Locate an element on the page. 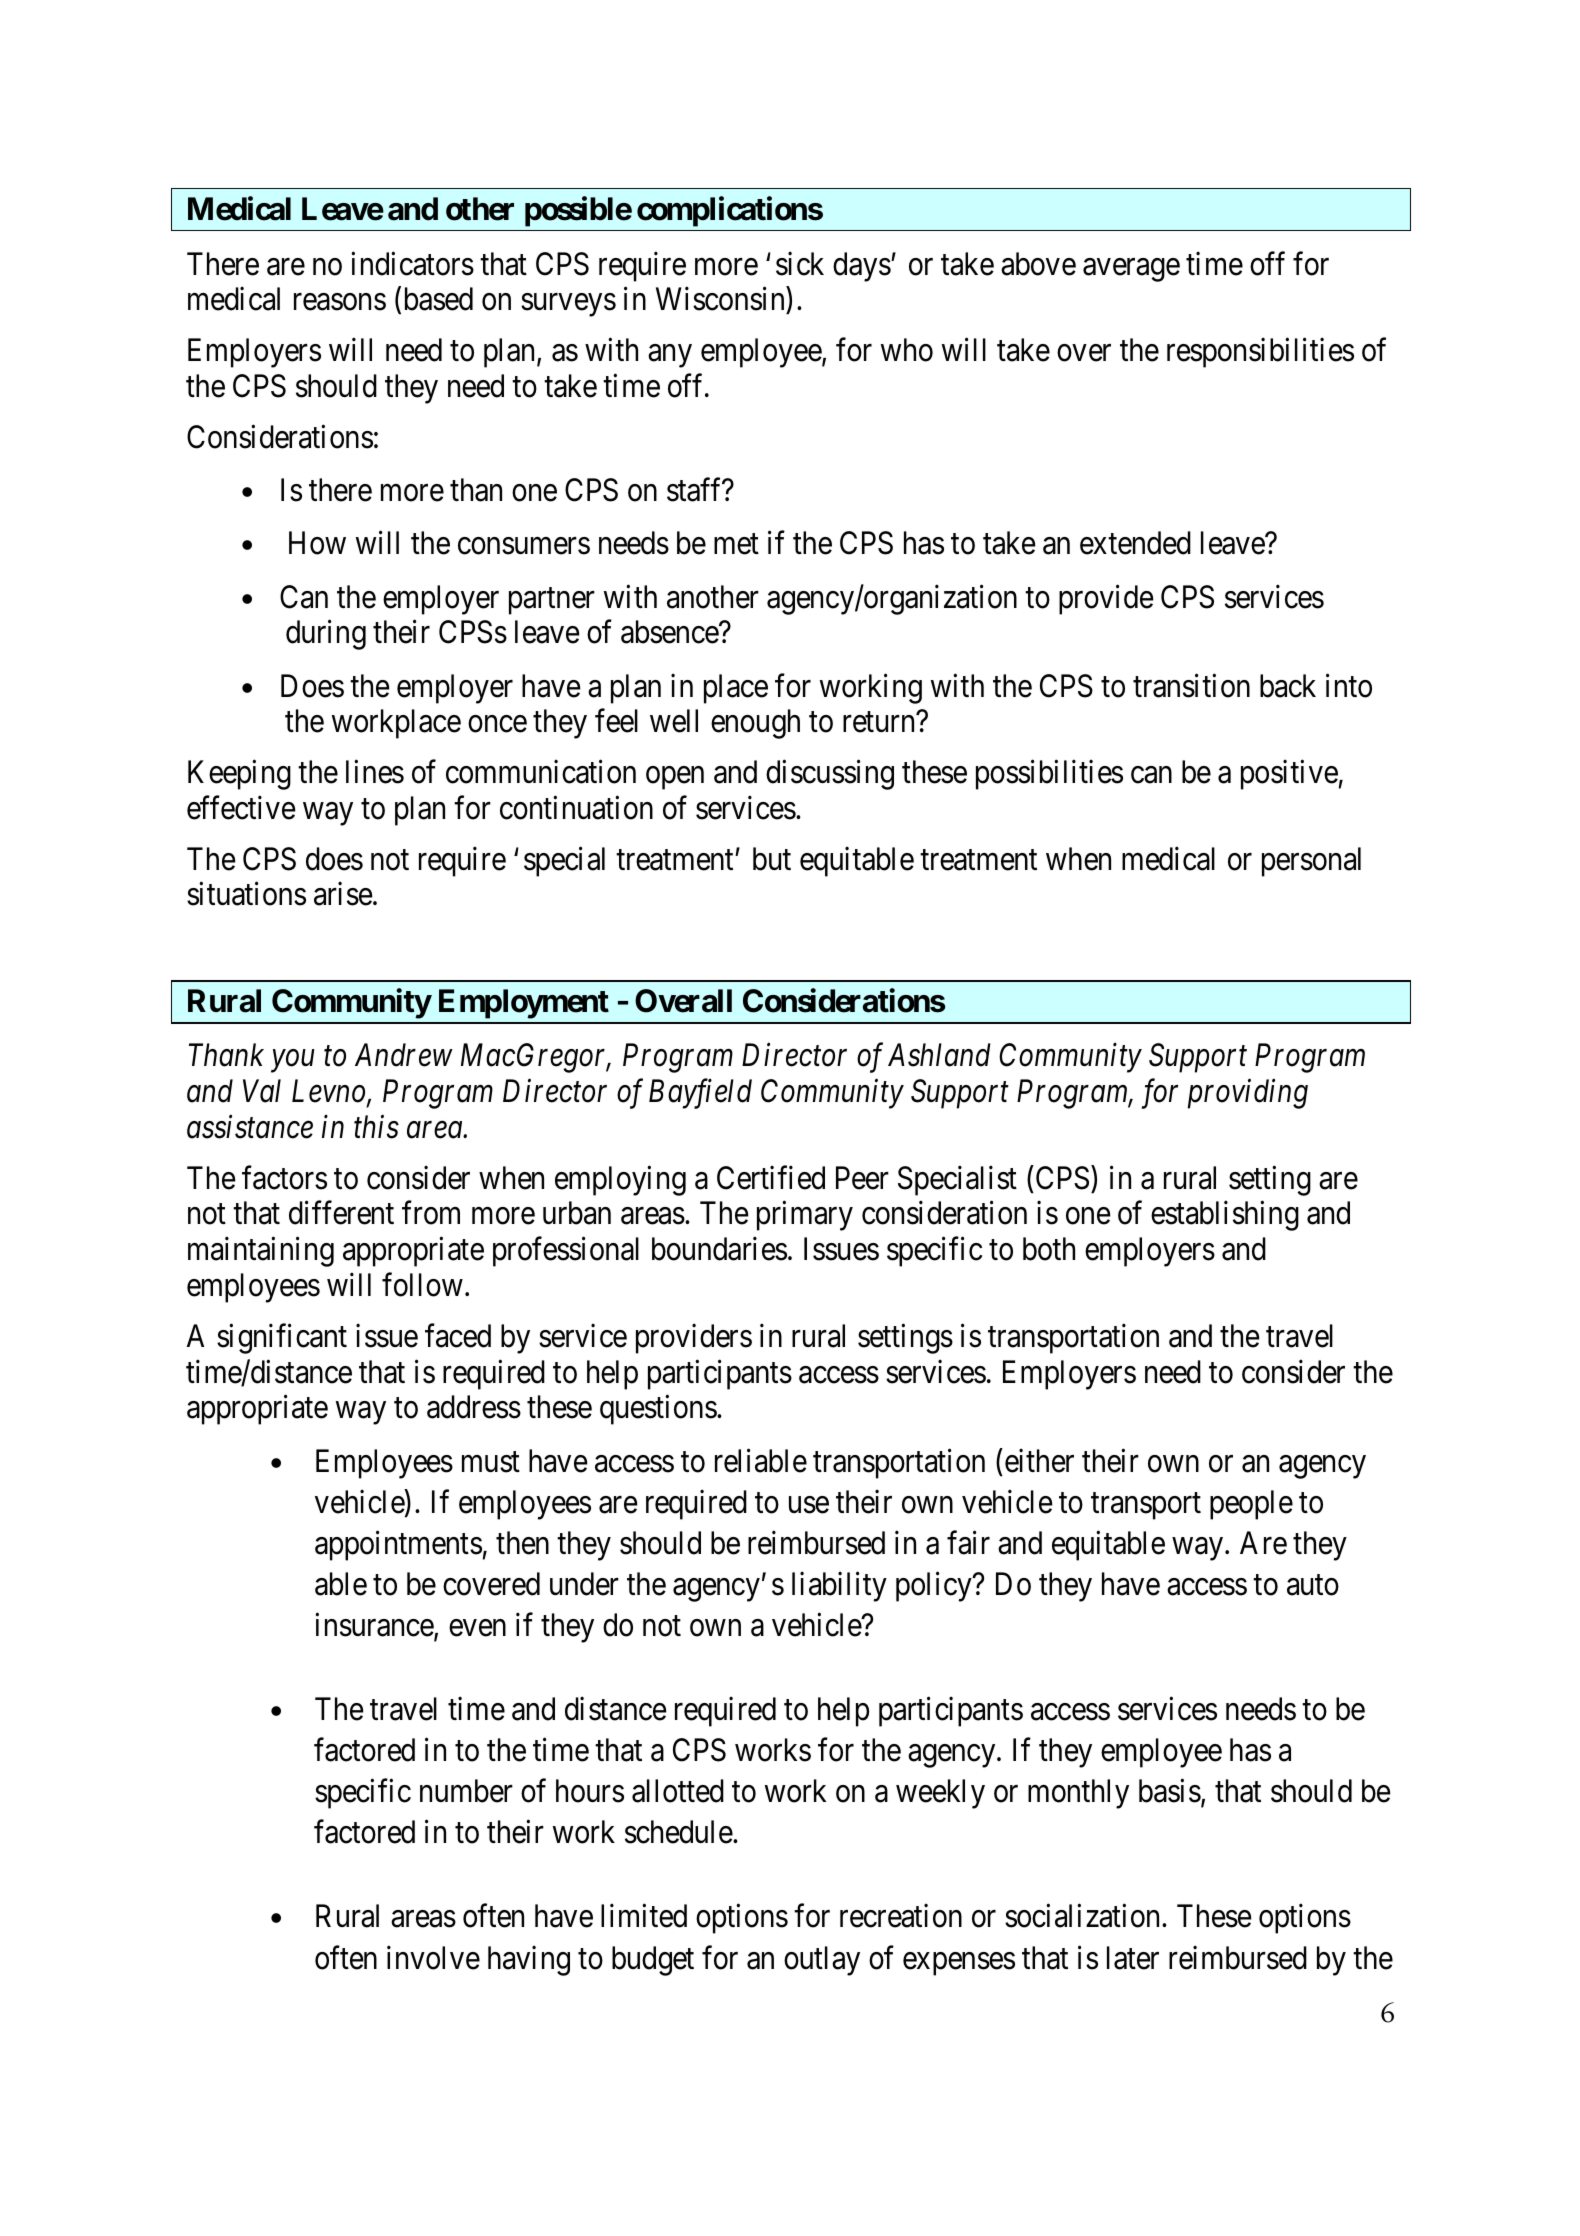 The height and width of the document is (2236, 1580). during is located at coordinates (326, 635).
